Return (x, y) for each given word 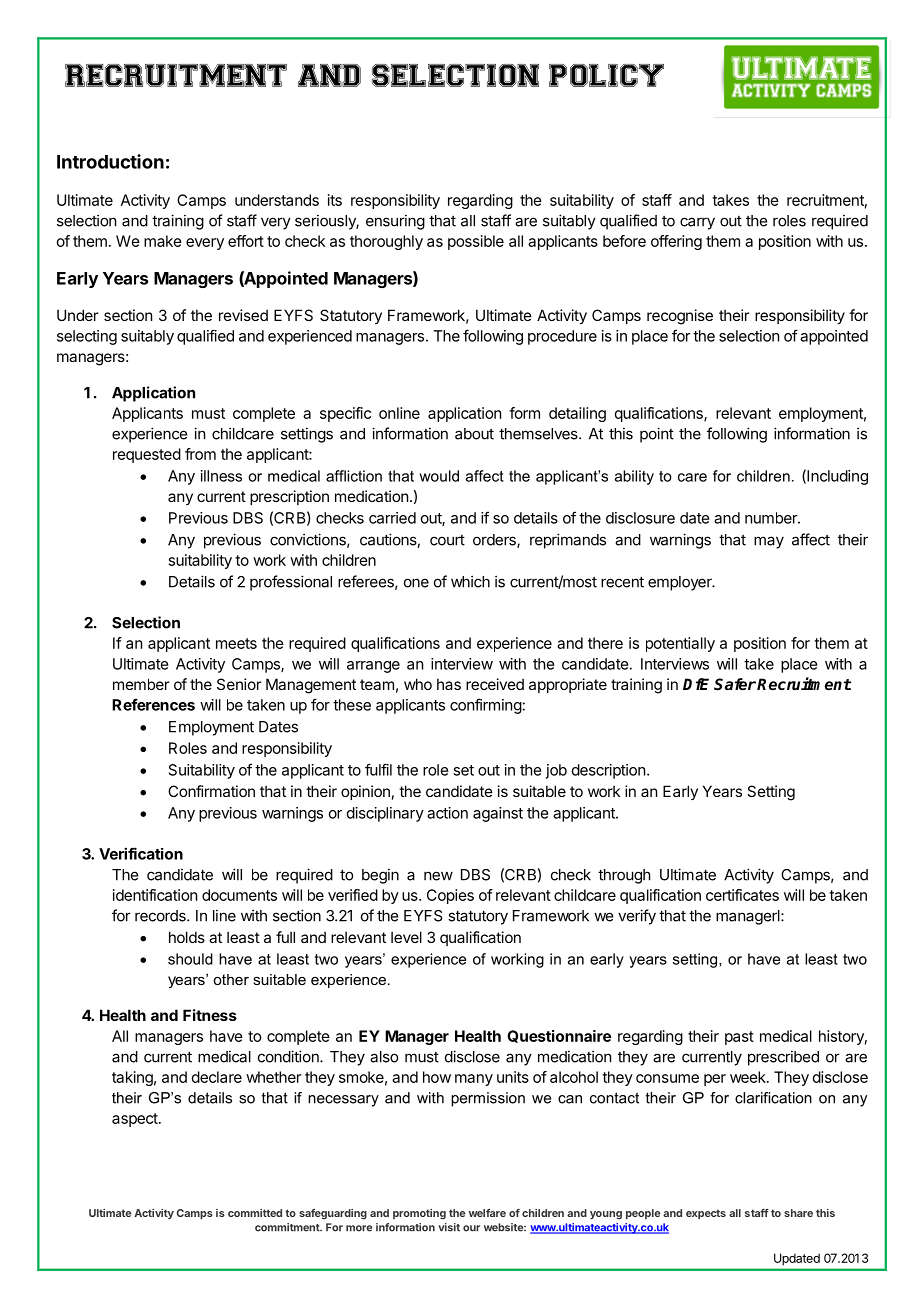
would (439, 476)
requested (147, 455)
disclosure (640, 518)
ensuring (395, 222)
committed (255, 1213)
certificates (742, 895)
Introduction (110, 161)
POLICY (606, 75)
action (447, 813)
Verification (141, 853)
